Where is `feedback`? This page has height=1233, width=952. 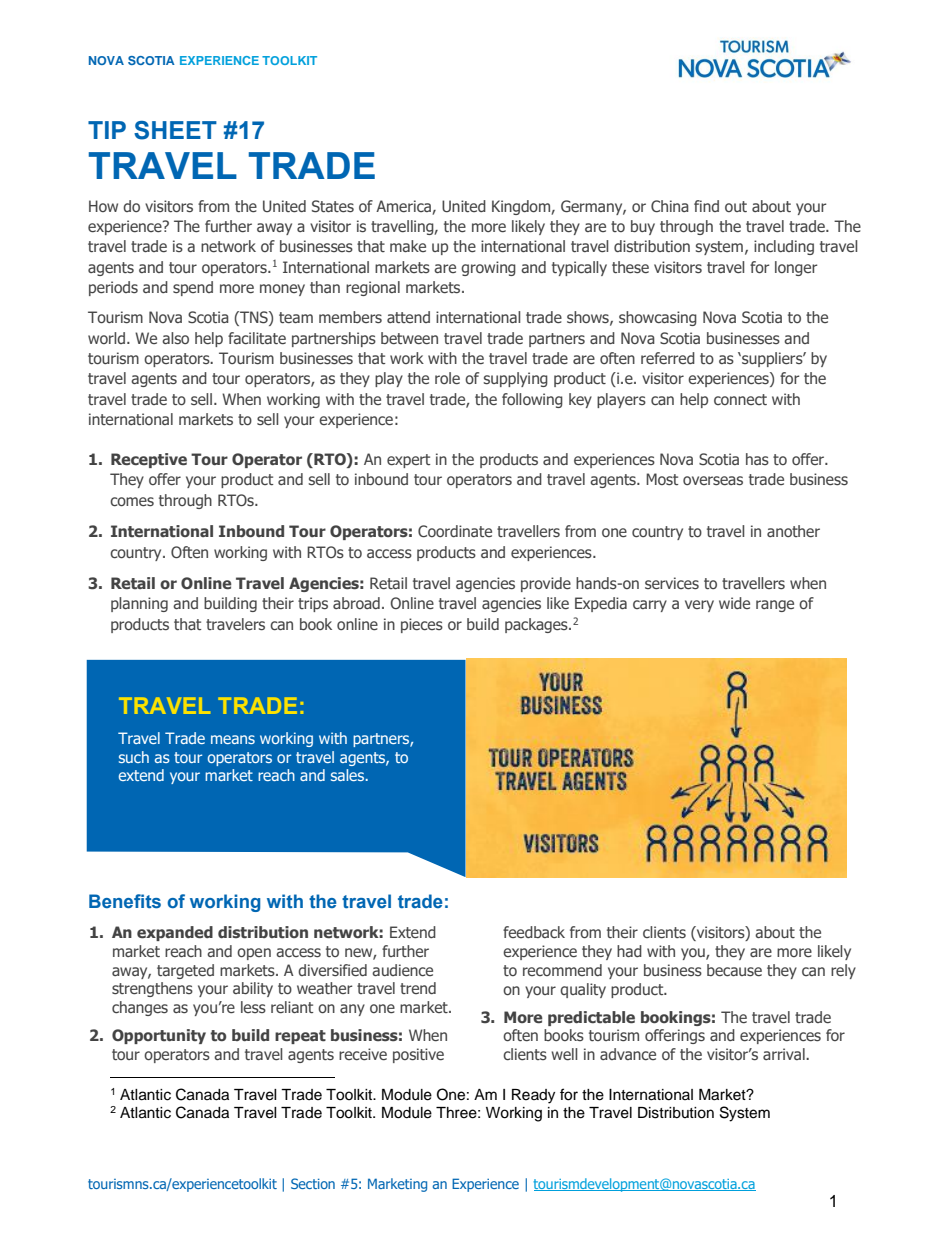 feedback is located at coordinates (534, 932).
